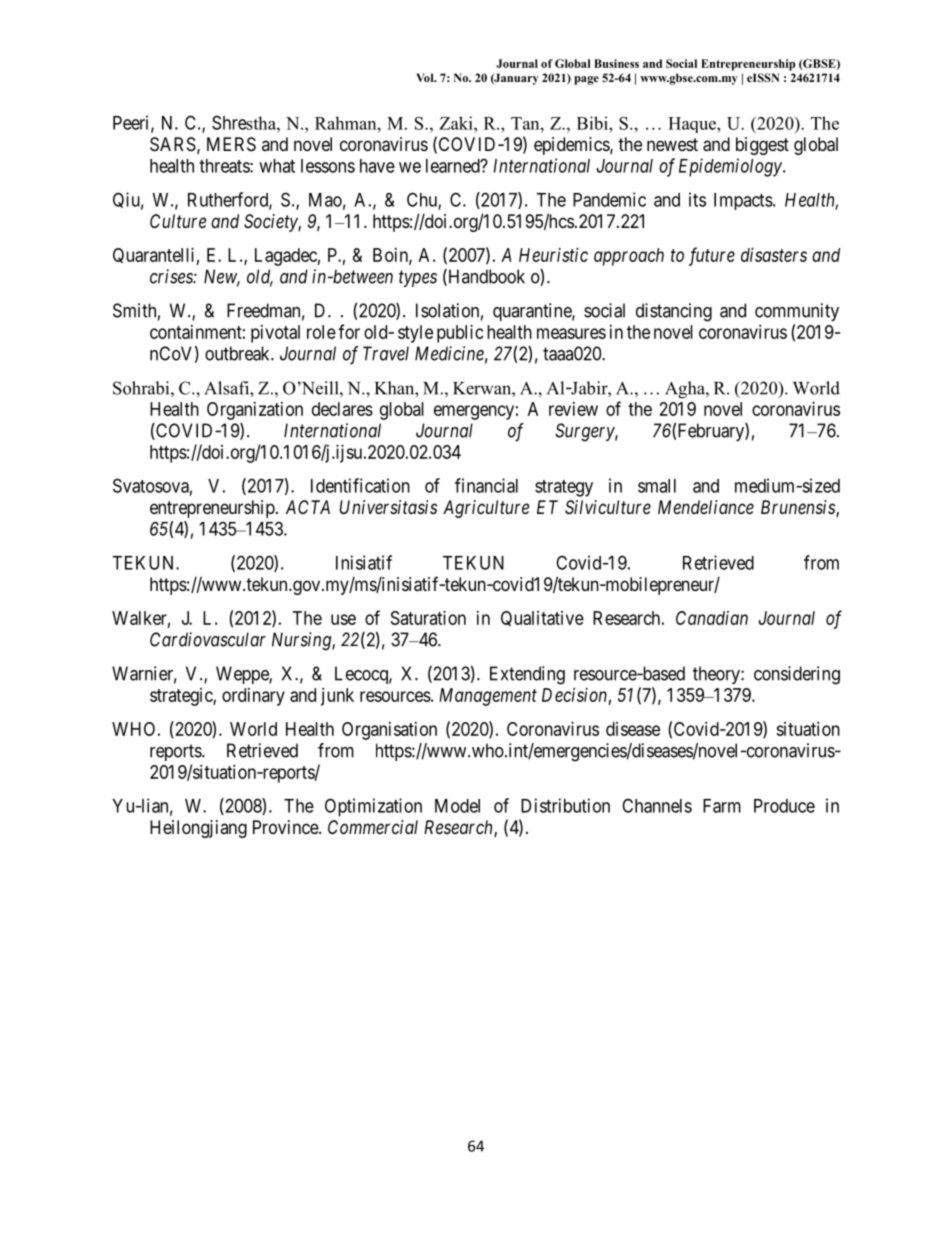 This screenshot has width=952, height=1233. What do you see at coordinates (457, 806) in the screenshot?
I see `Model` at bounding box center [457, 806].
